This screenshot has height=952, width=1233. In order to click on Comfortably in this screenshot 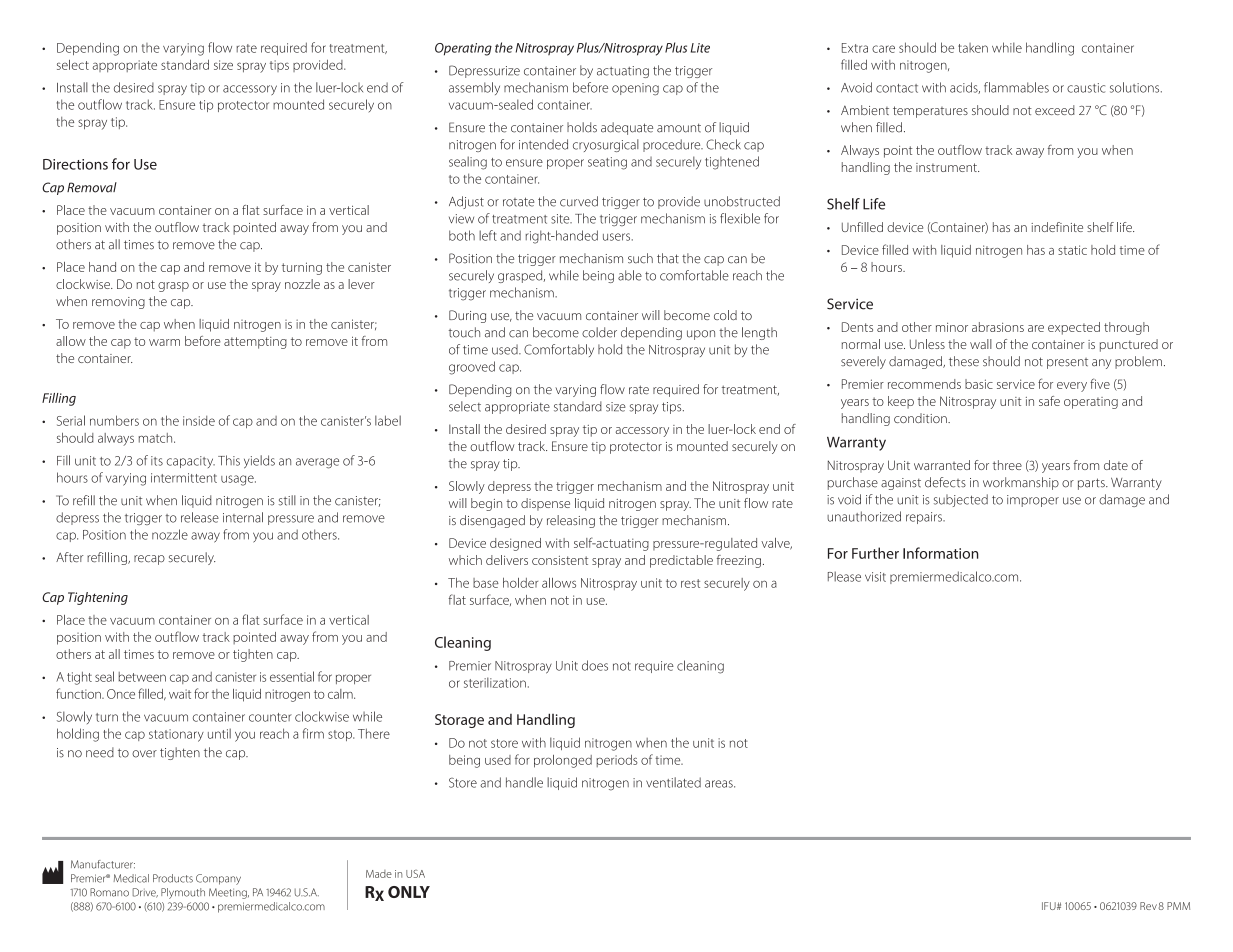, I will do `click(559, 350)`.
